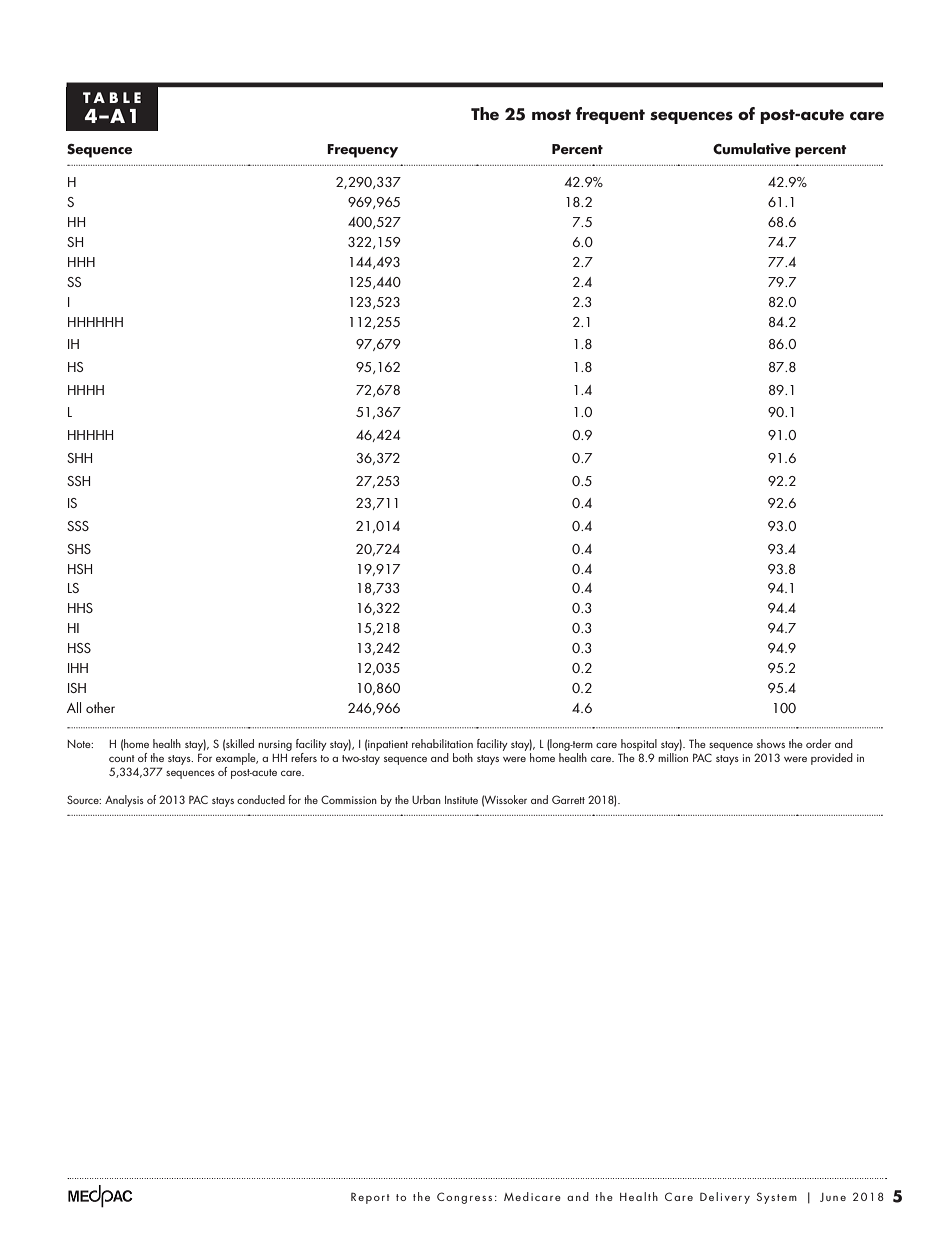 Image resolution: width=952 pixels, height=1233 pixels. Describe the element at coordinates (112, 97) in the image. I see `TABLE` at that location.
